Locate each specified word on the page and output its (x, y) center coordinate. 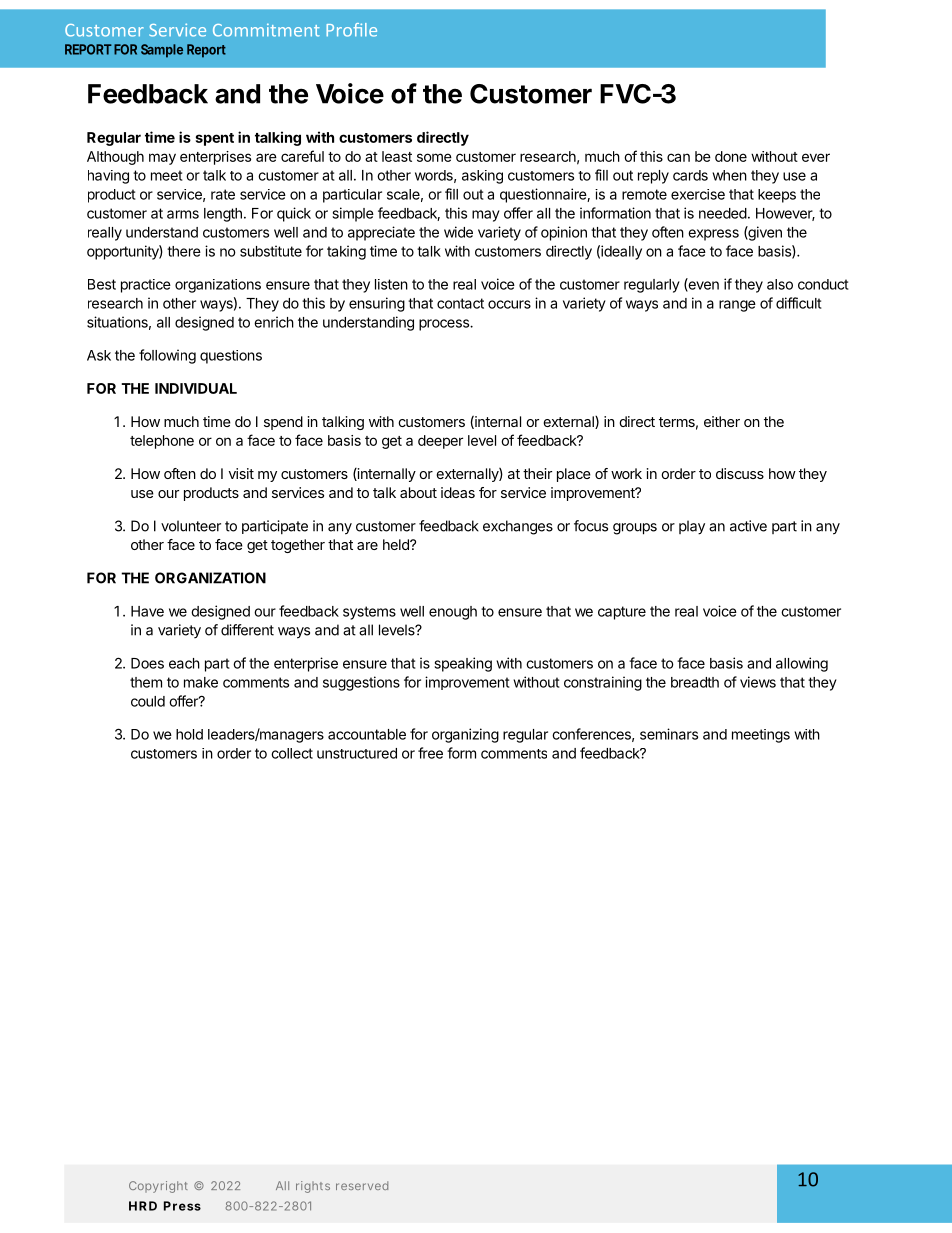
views (758, 682)
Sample (162, 51)
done (731, 156)
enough (453, 613)
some (434, 157)
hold (189, 734)
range (737, 306)
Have (147, 611)
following (167, 356)
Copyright (158, 1187)
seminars (669, 734)
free (430, 753)
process (445, 325)
